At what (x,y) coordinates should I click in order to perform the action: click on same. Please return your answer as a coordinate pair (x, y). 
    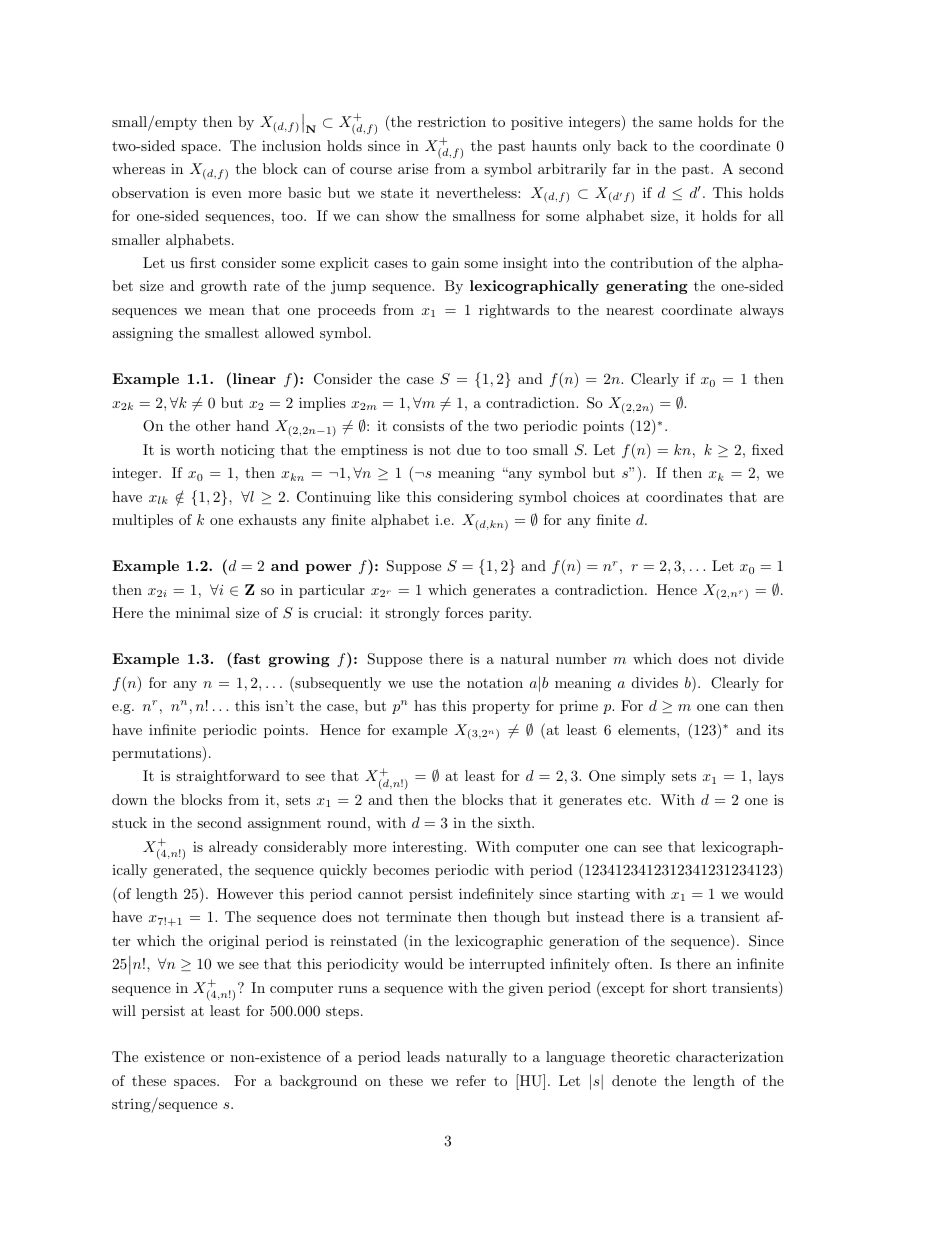
    Looking at the image, I should click on (675, 123).
